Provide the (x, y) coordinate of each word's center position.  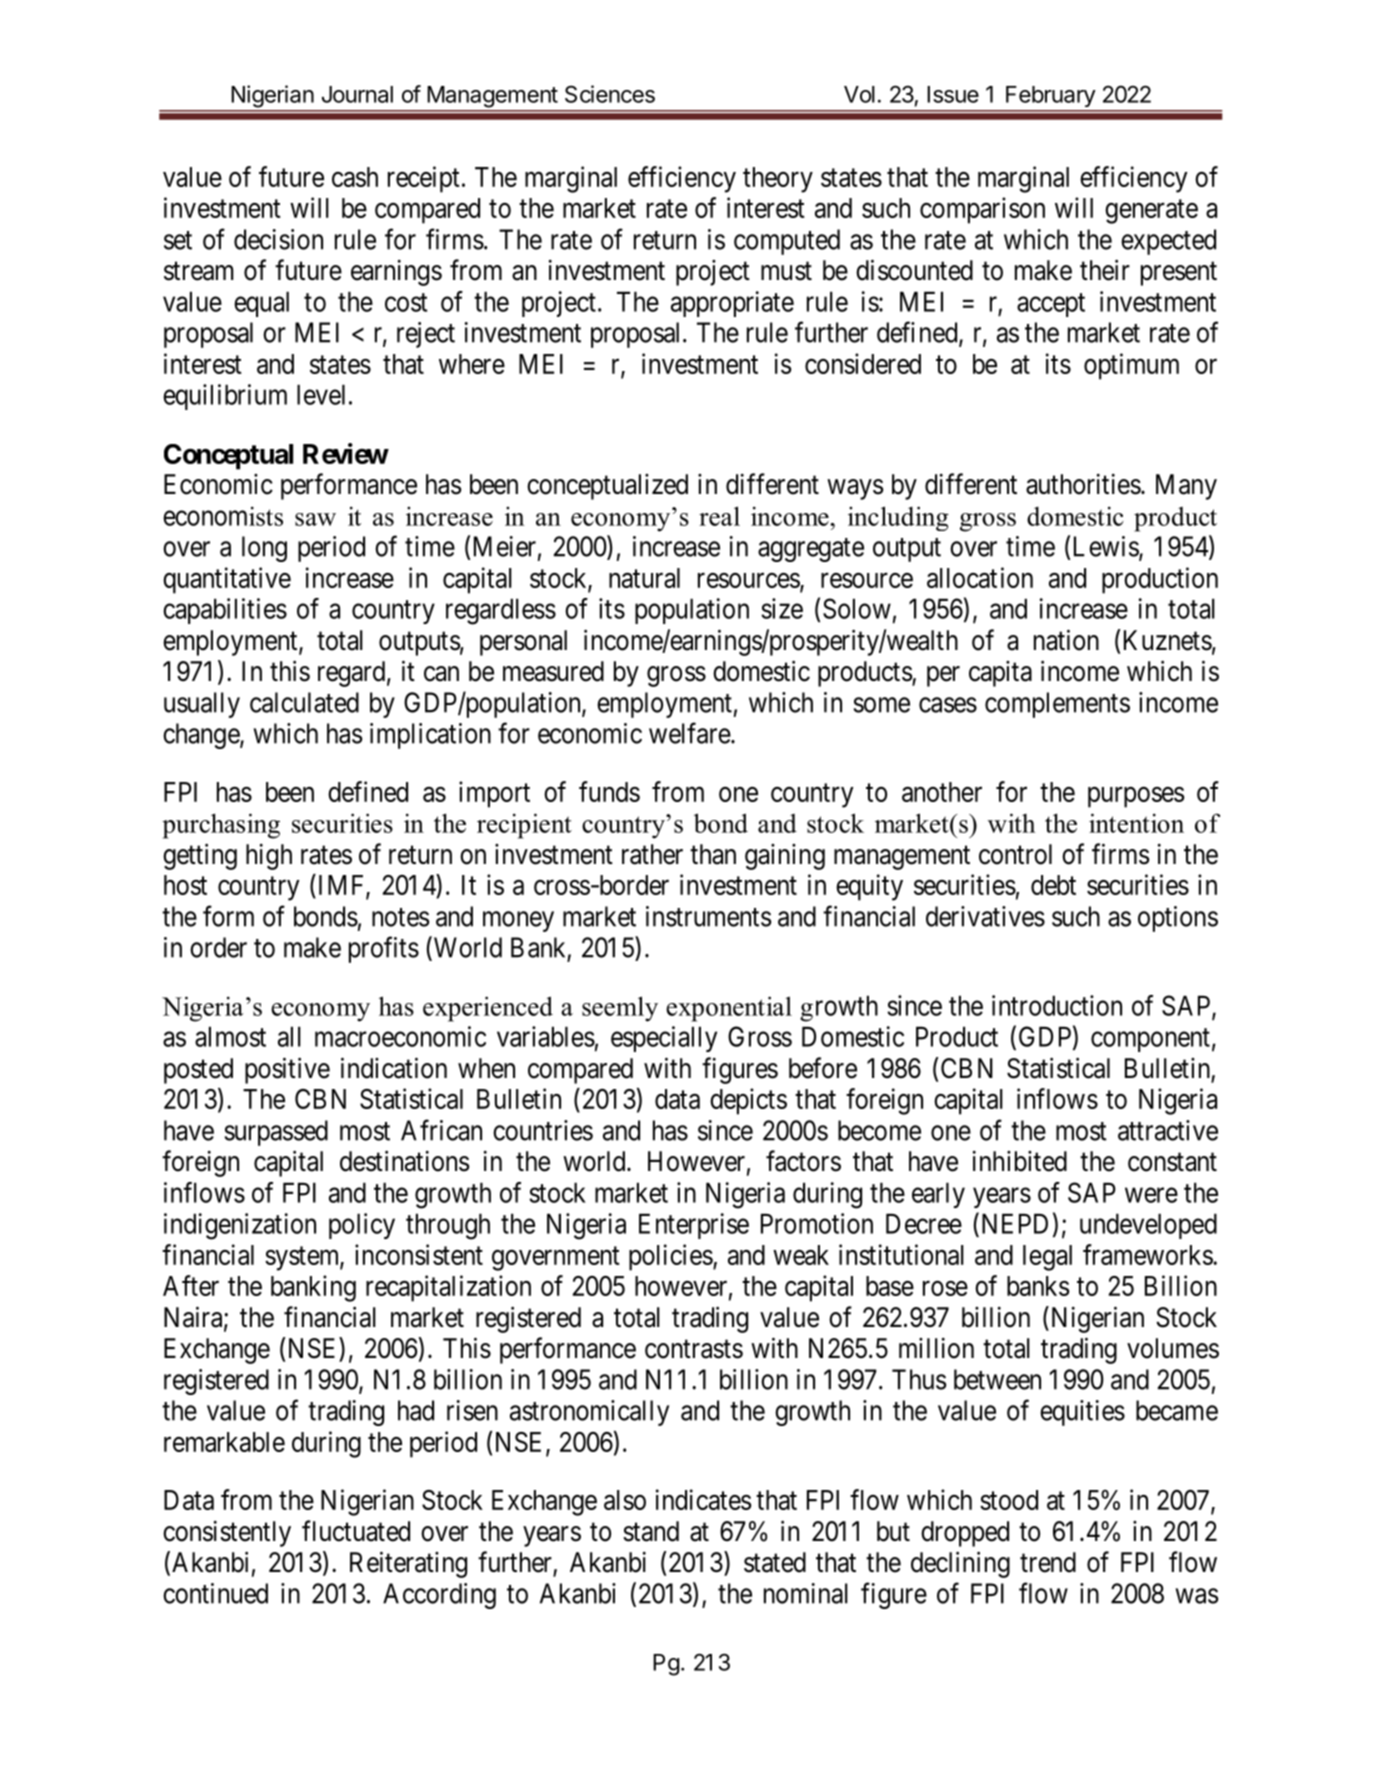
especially (664, 1039)
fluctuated (356, 1531)
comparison (982, 210)
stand (651, 1531)
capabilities (225, 611)
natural (644, 578)
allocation (980, 577)
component (1150, 1040)
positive (287, 1070)
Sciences (610, 94)
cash (355, 177)
